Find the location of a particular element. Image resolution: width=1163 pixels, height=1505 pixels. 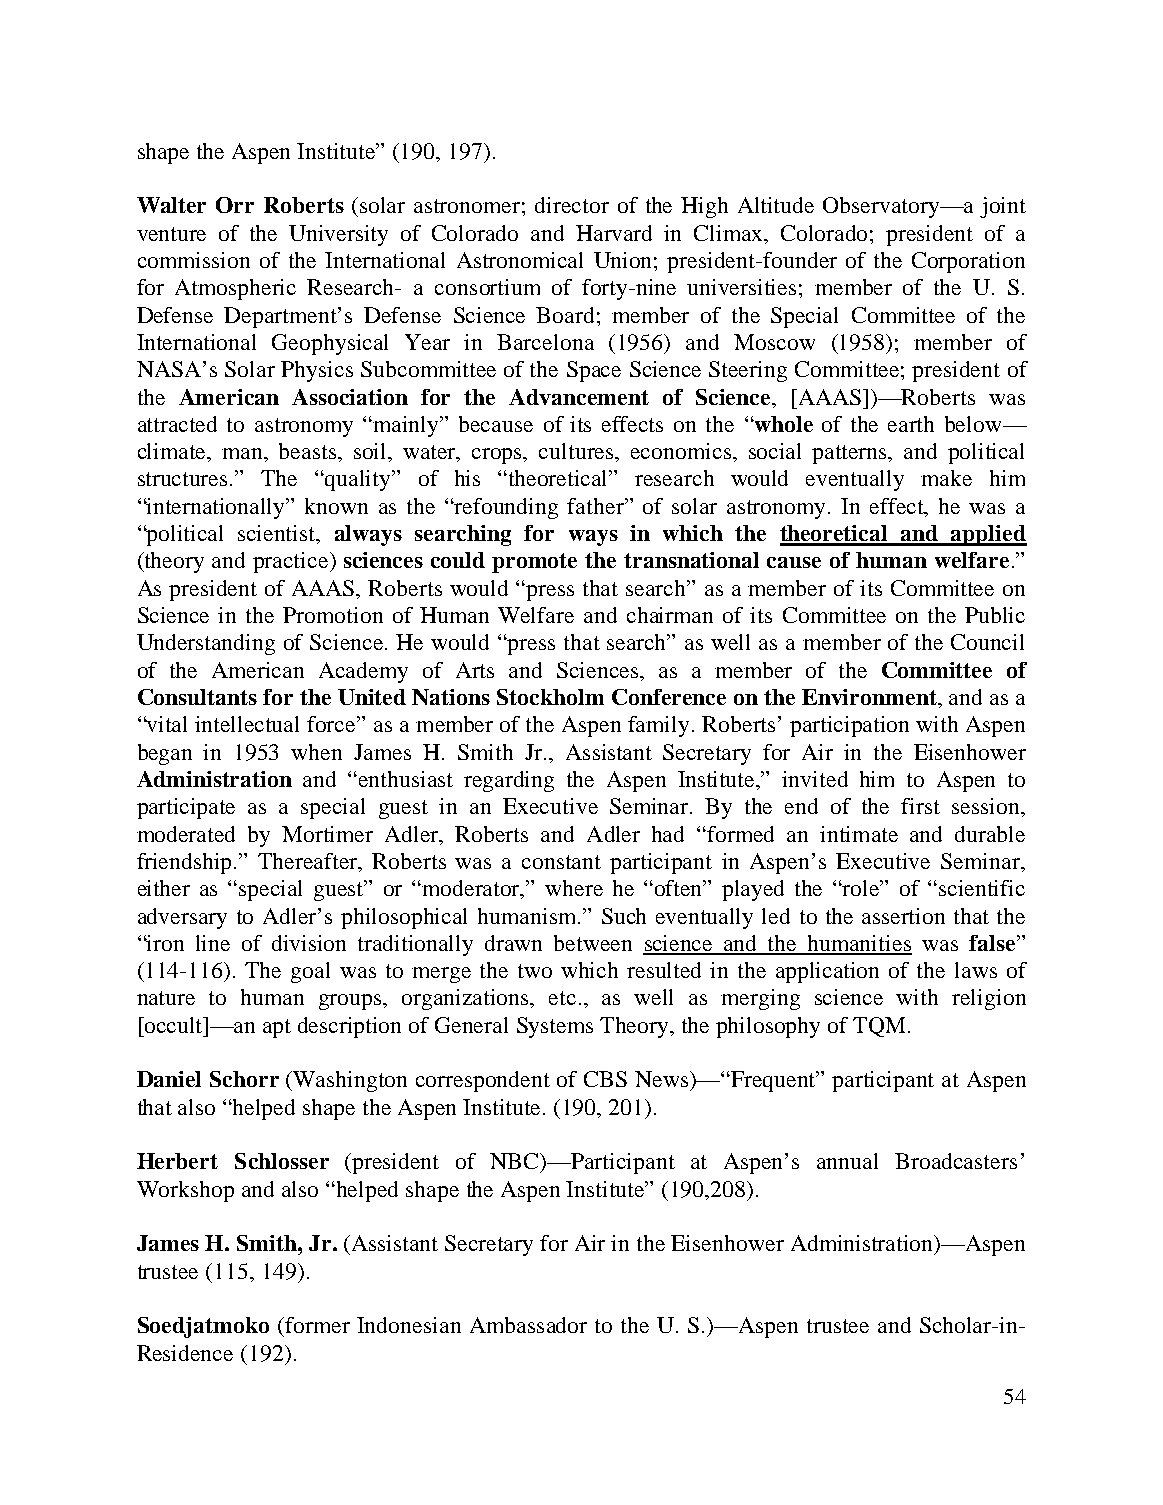

regarding is located at coordinates (509, 781).
